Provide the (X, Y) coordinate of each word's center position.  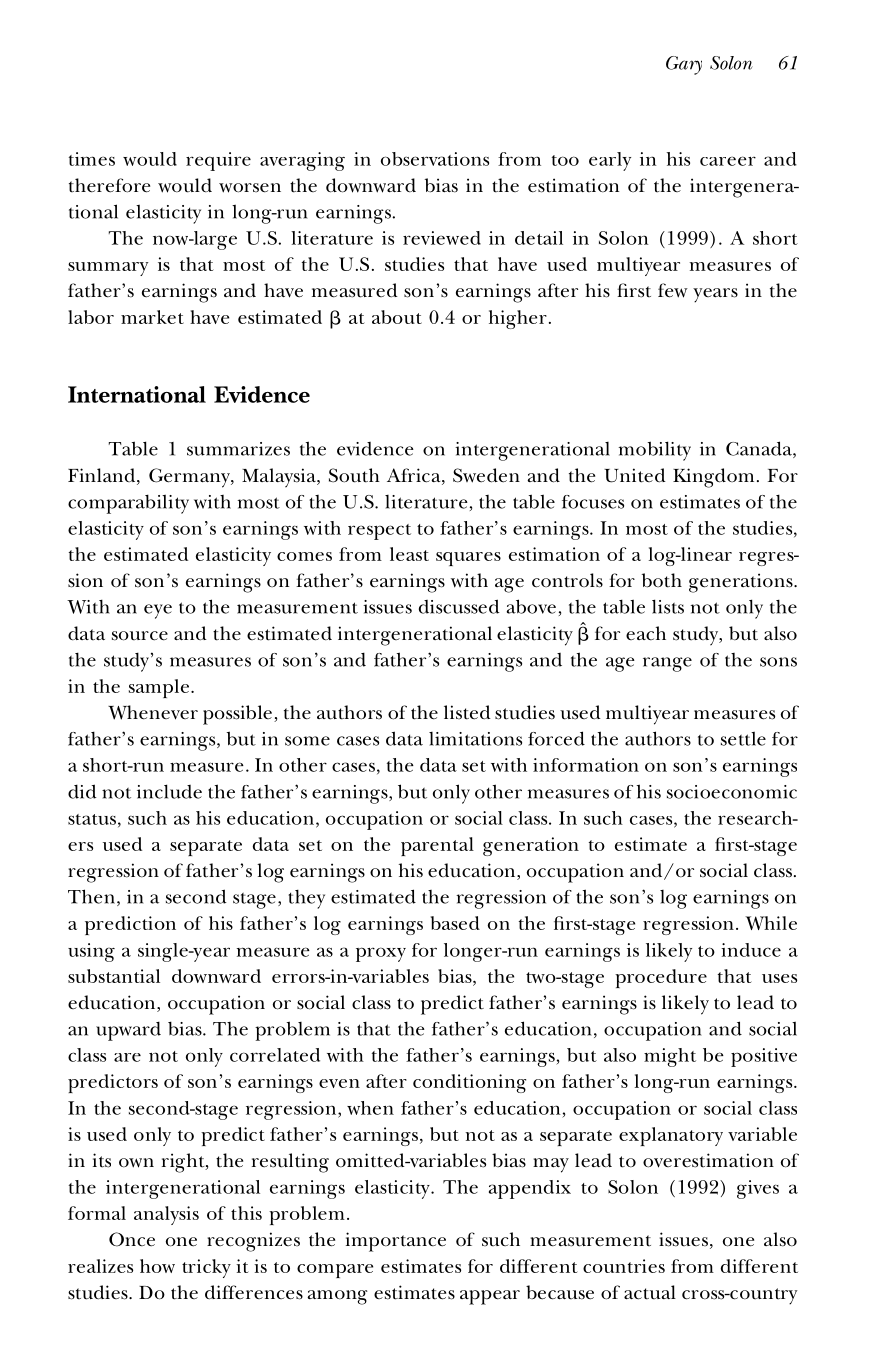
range (667, 664)
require (218, 161)
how (157, 1266)
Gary (684, 65)
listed (467, 712)
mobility (655, 451)
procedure (661, 978)
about (397, 317)
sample (160, 688)
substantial (114, 976)
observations (435, 159)
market (152, 317)
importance (396, 1242)
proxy (381, 954)
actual (650, 1292)
